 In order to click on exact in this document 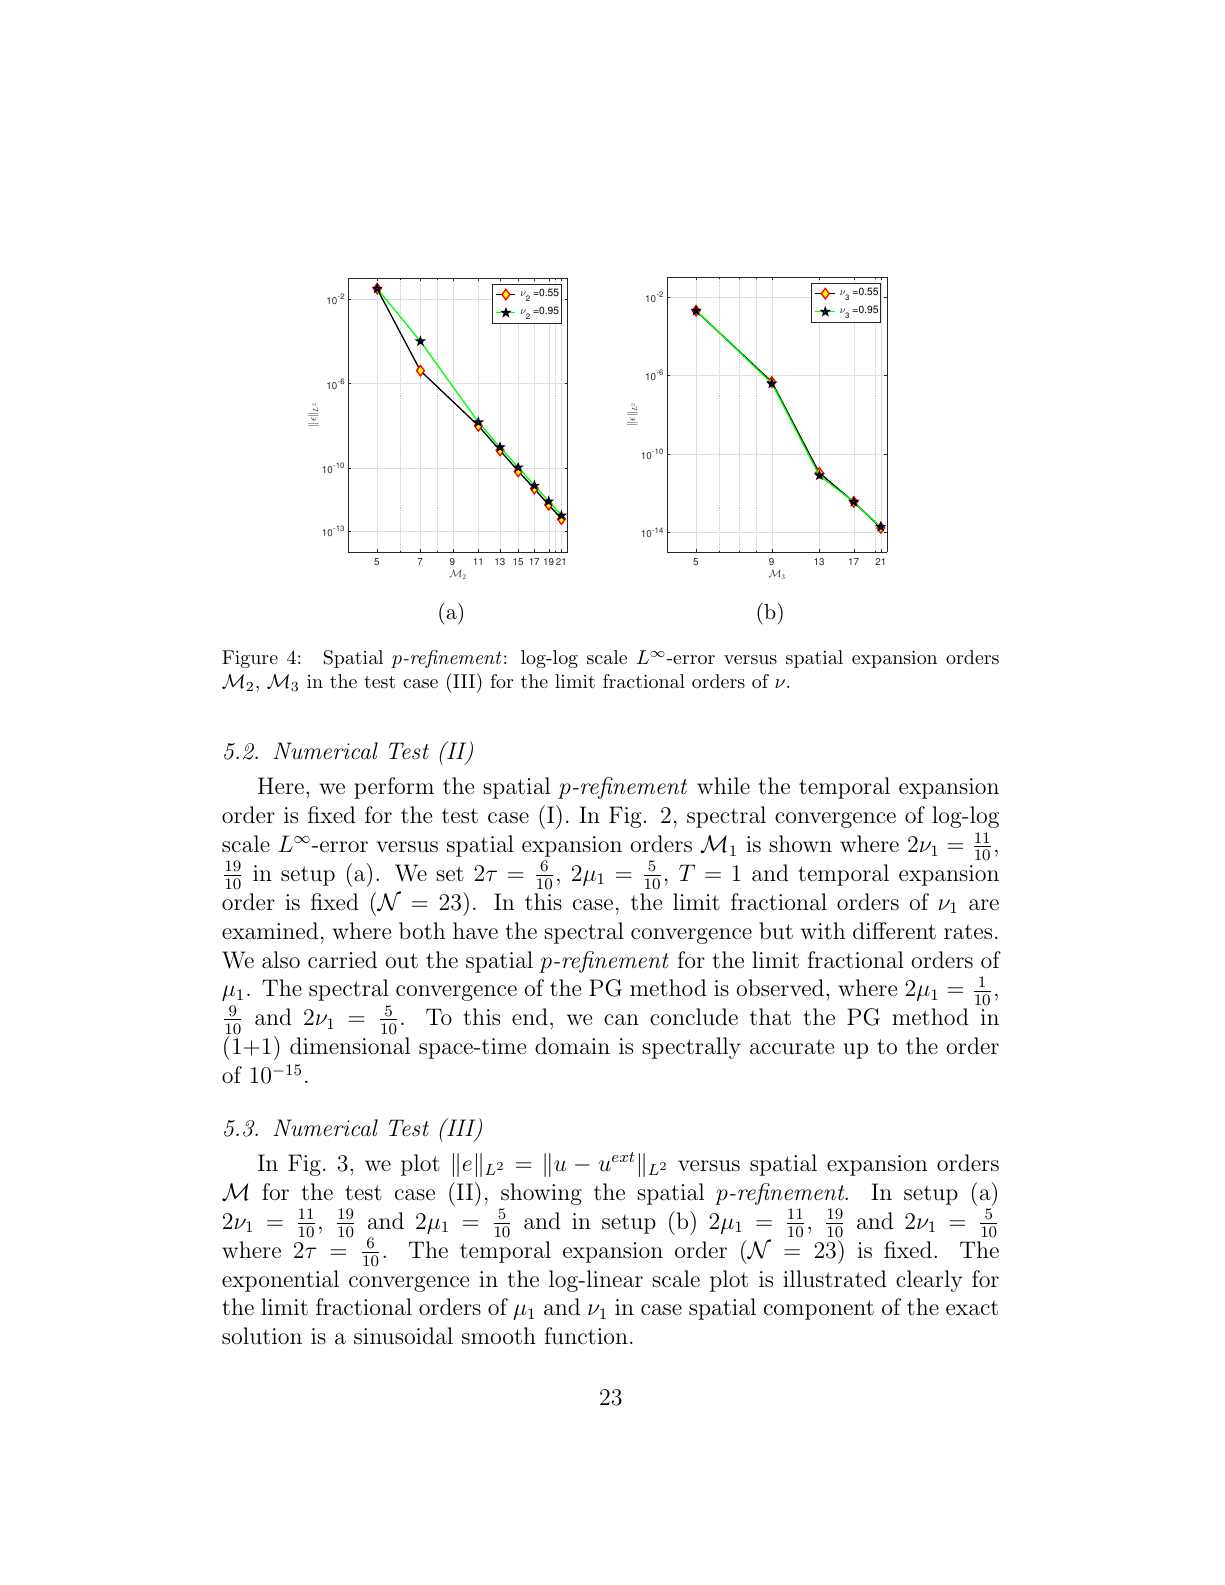, I will do `click(972, 1308)`.
